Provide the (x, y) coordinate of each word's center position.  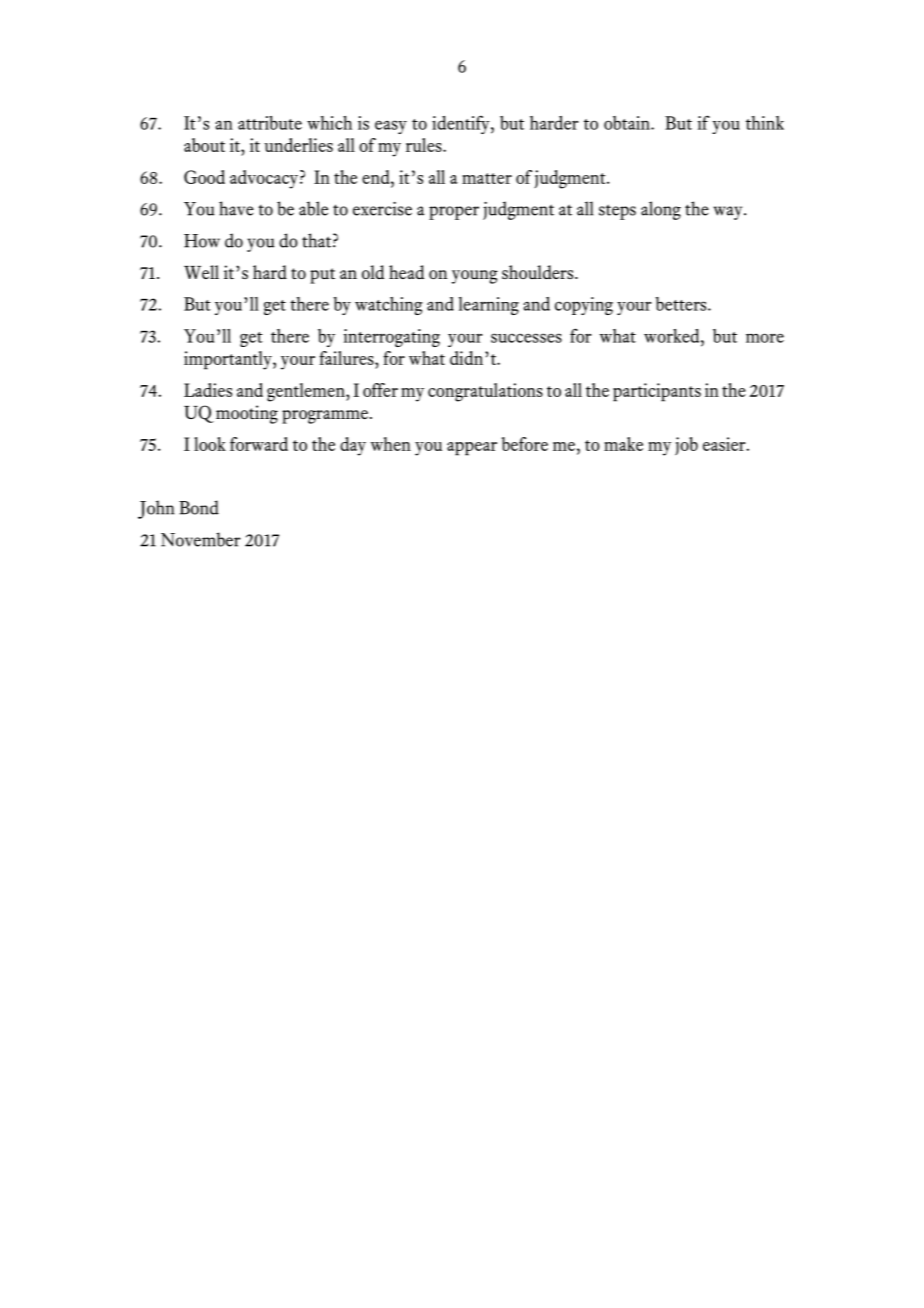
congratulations (485, 392)
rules (425, 145)
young (475, 277)
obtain (628, 123)
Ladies (208, 390)
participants (657, 392)
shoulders (539, 272)
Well (201, 272)
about (204, 145)
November (201, 539)
